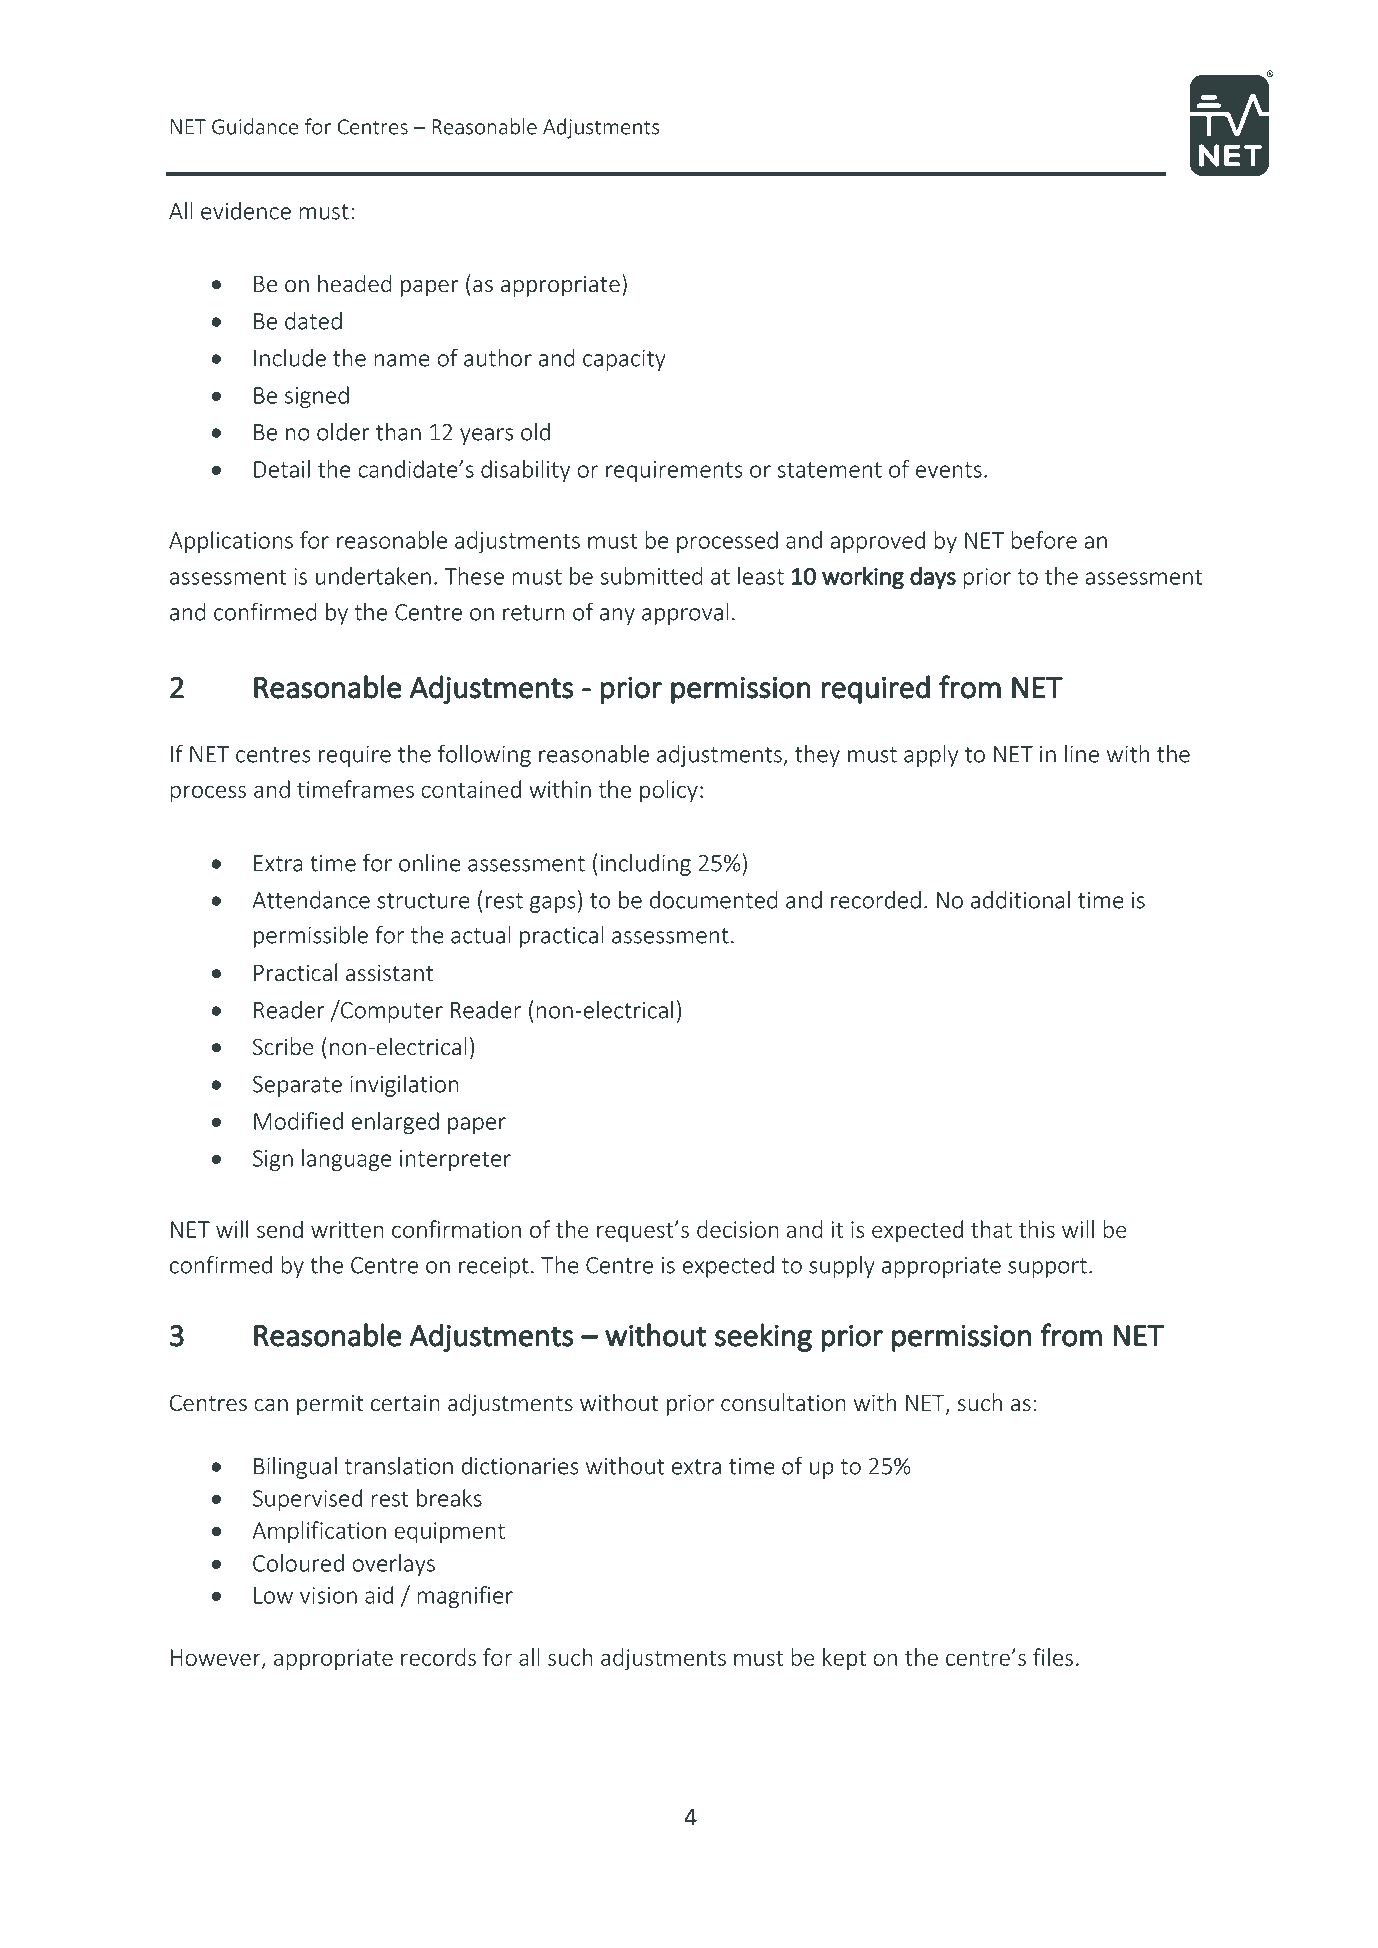 Image resolution: width=1378 pixels, height=1948 pixels. What do you see at coordinates (738, 1229) in the image?
I see `decision` at bounding box center [738, 1229].
